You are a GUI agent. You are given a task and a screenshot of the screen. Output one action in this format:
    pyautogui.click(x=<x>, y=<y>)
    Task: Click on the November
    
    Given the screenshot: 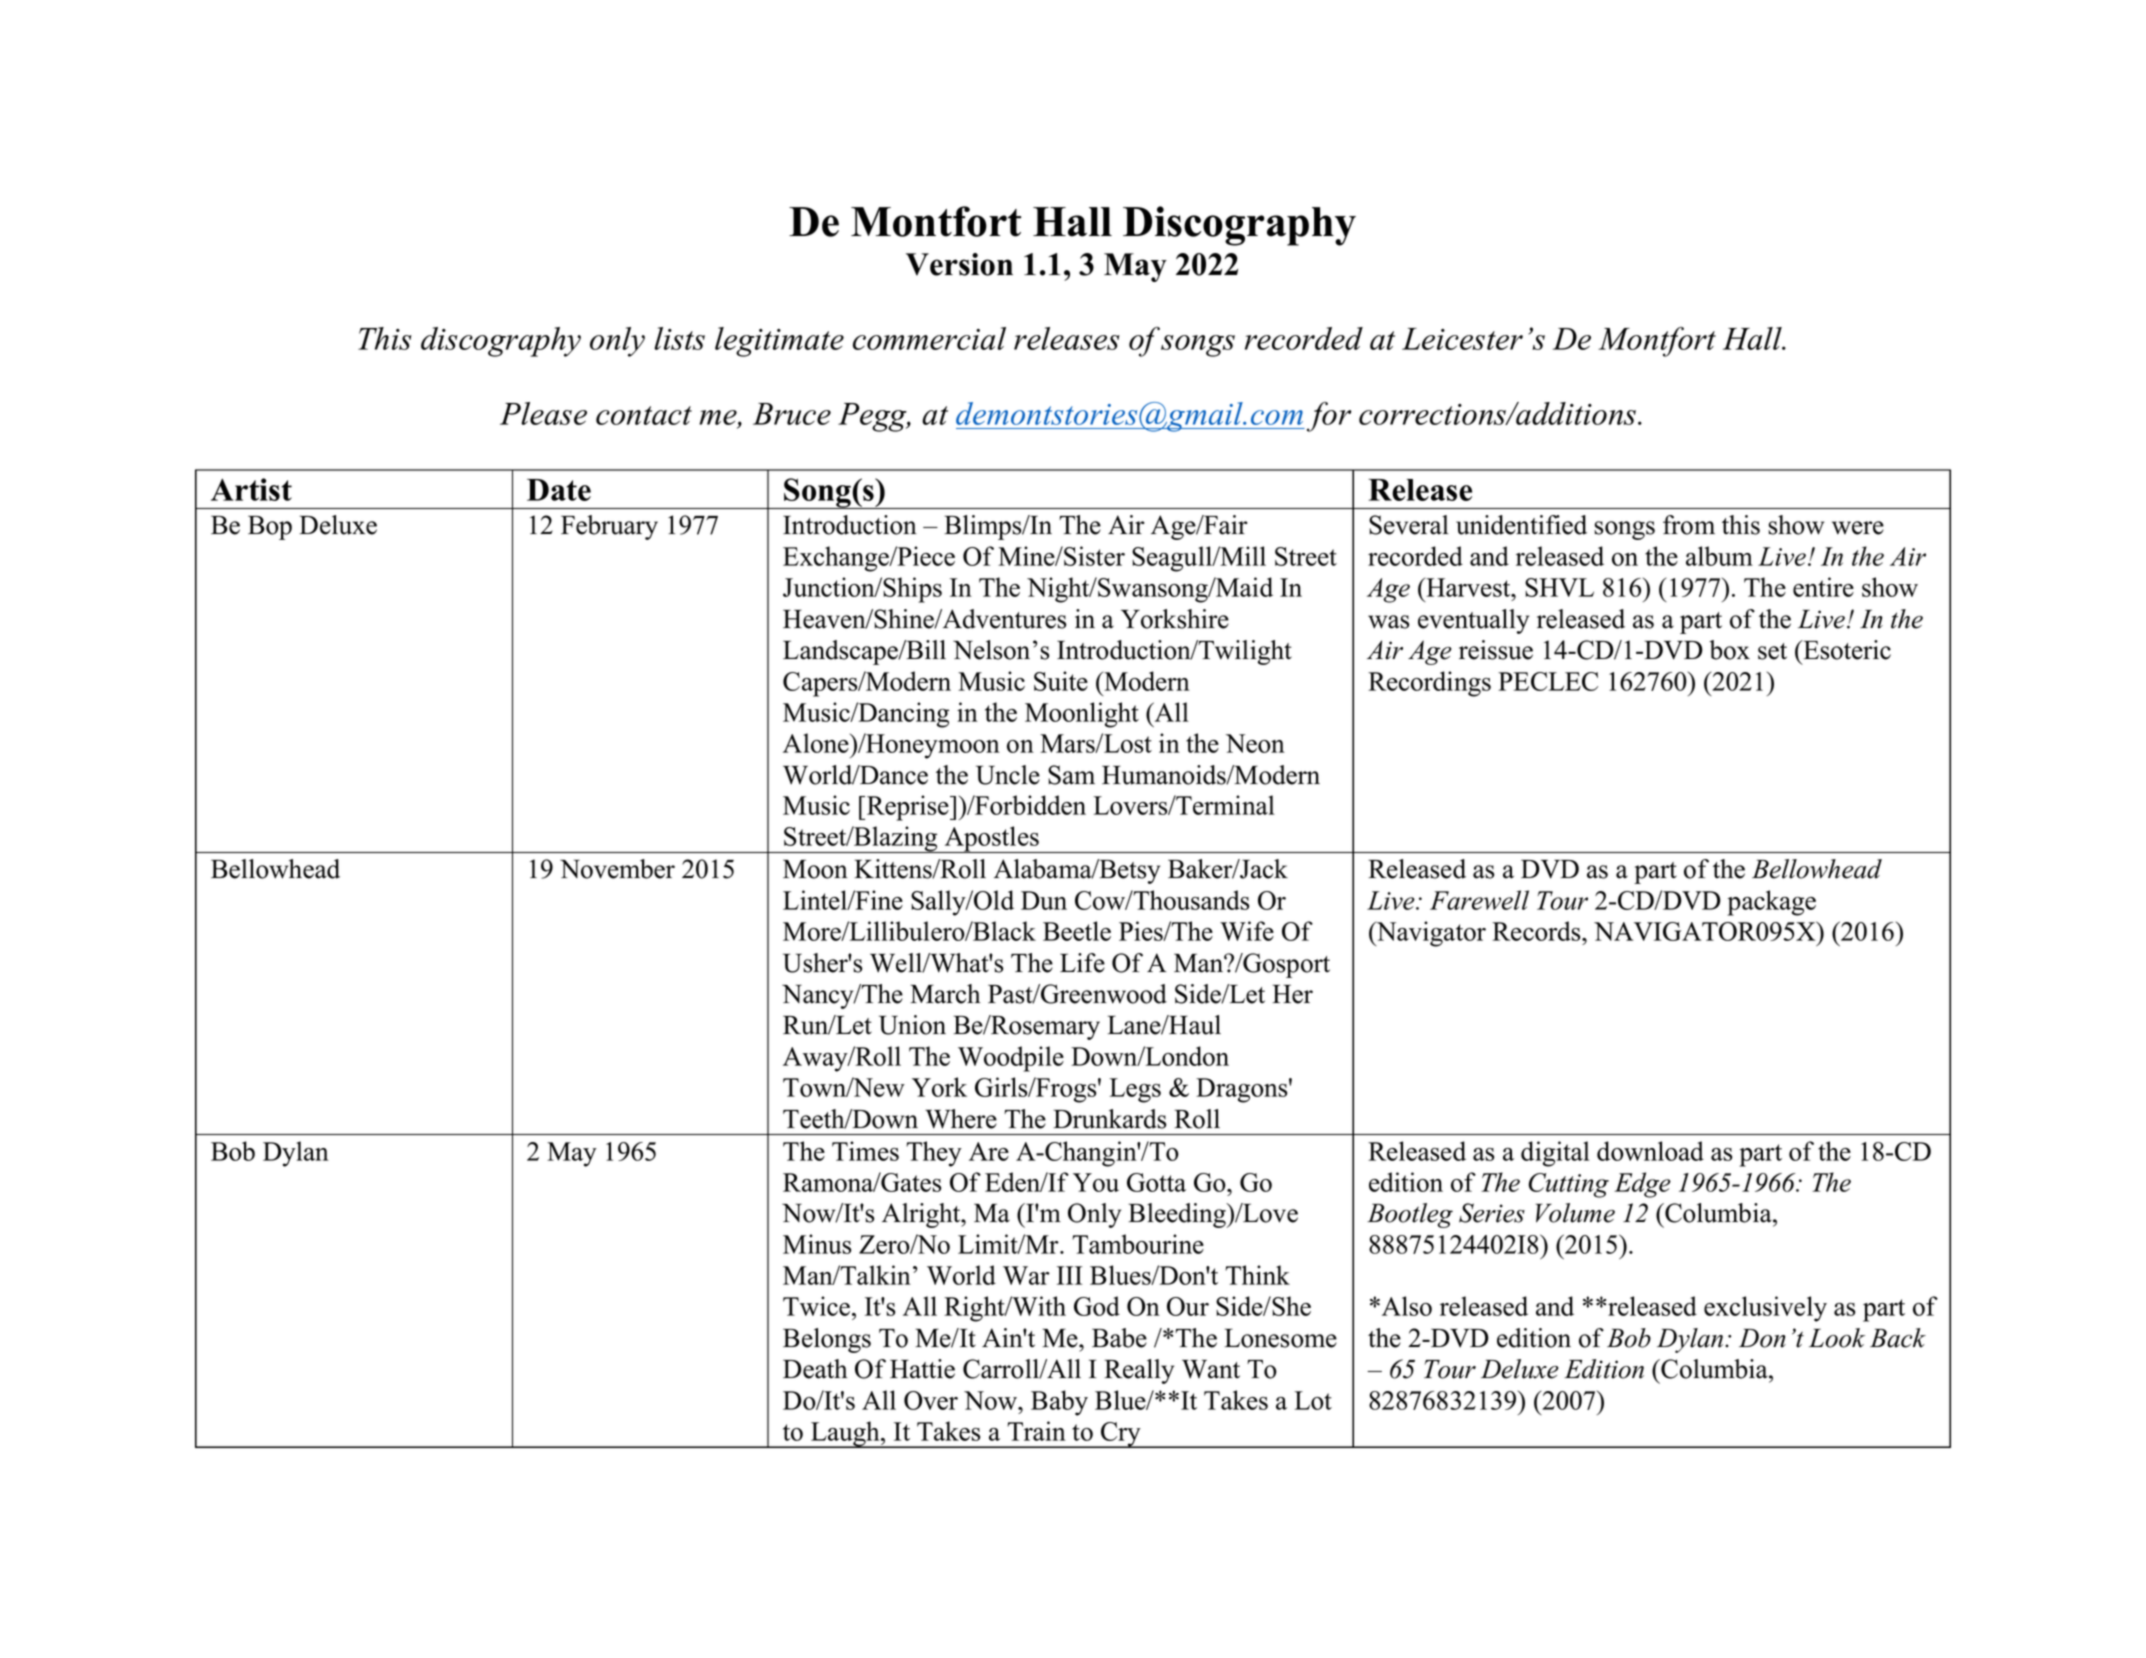 What is the action you would take?
    pyautogui.click(x=617, y=869)
